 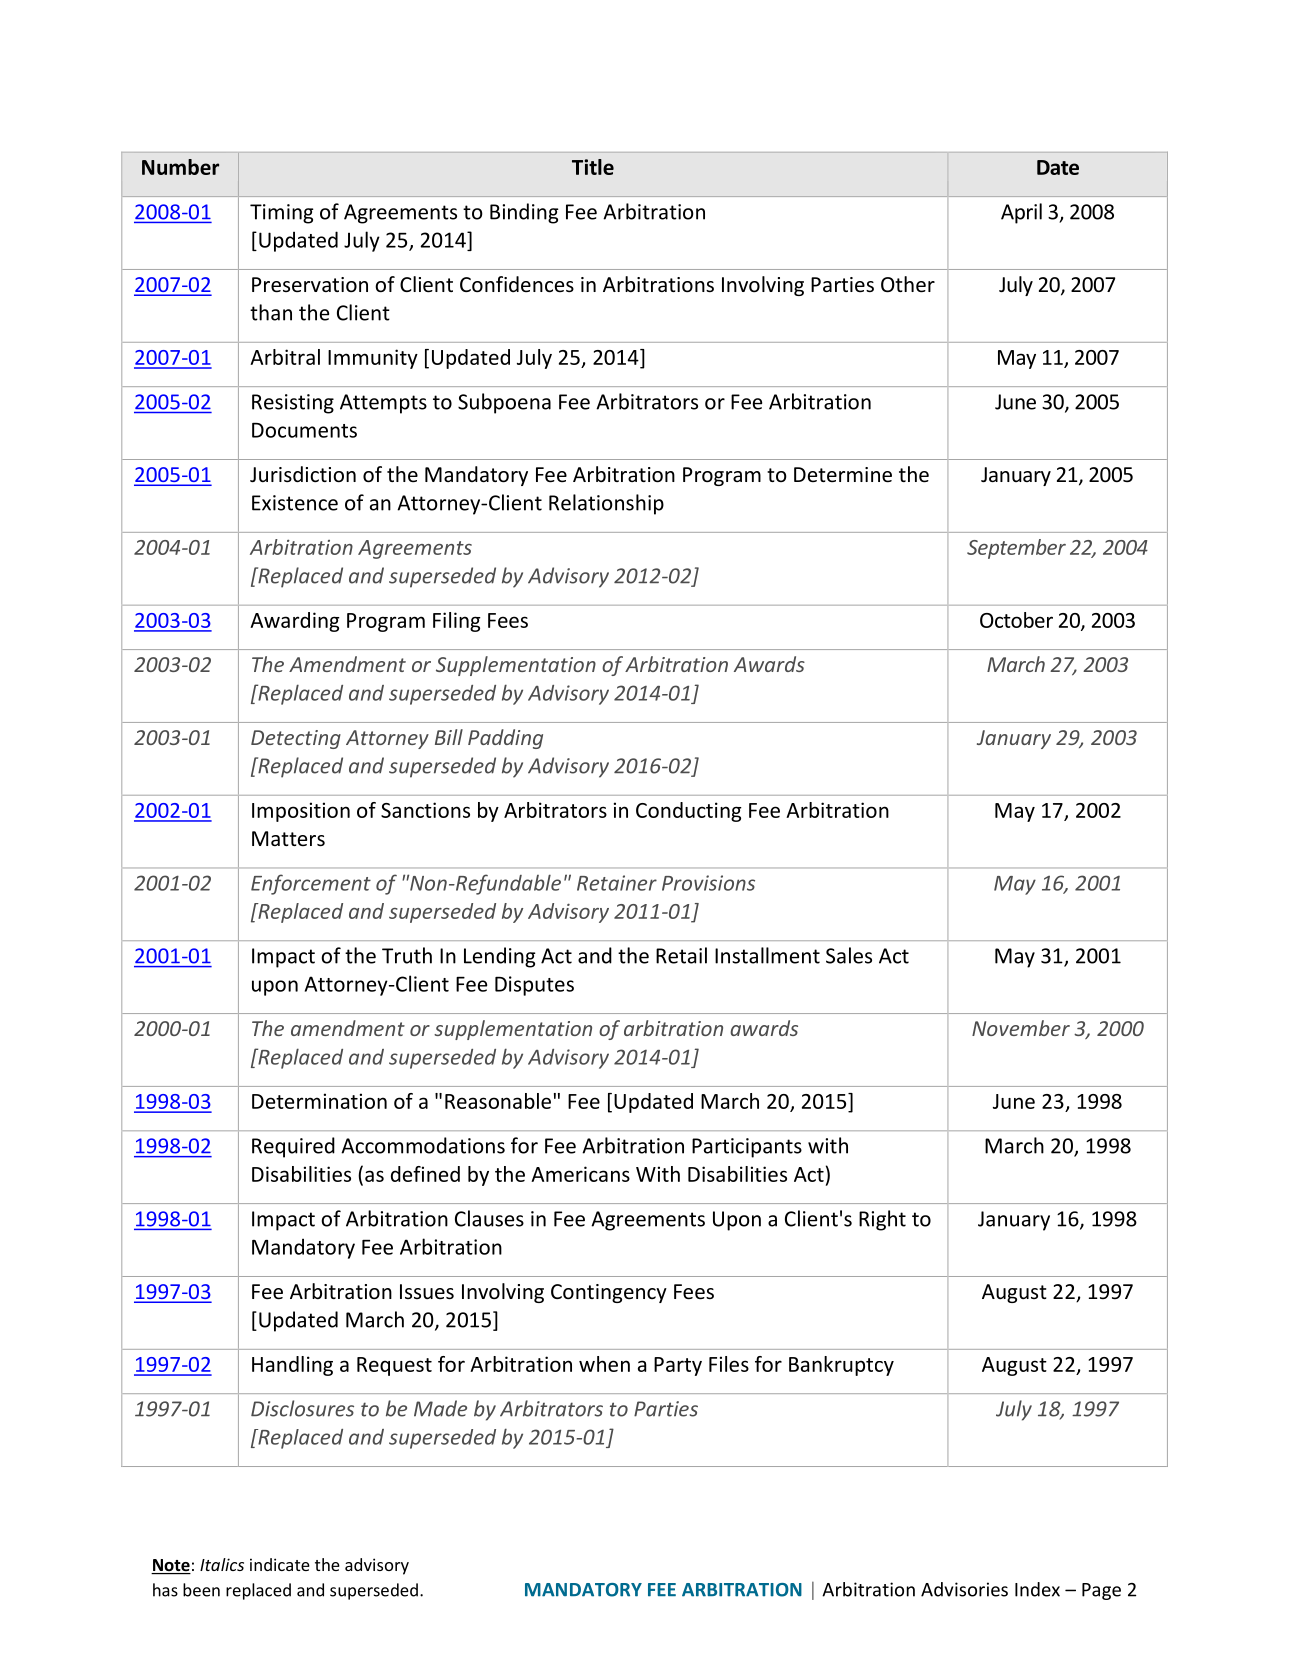 I want to click on Retainer, so click(x=617, y=883).
